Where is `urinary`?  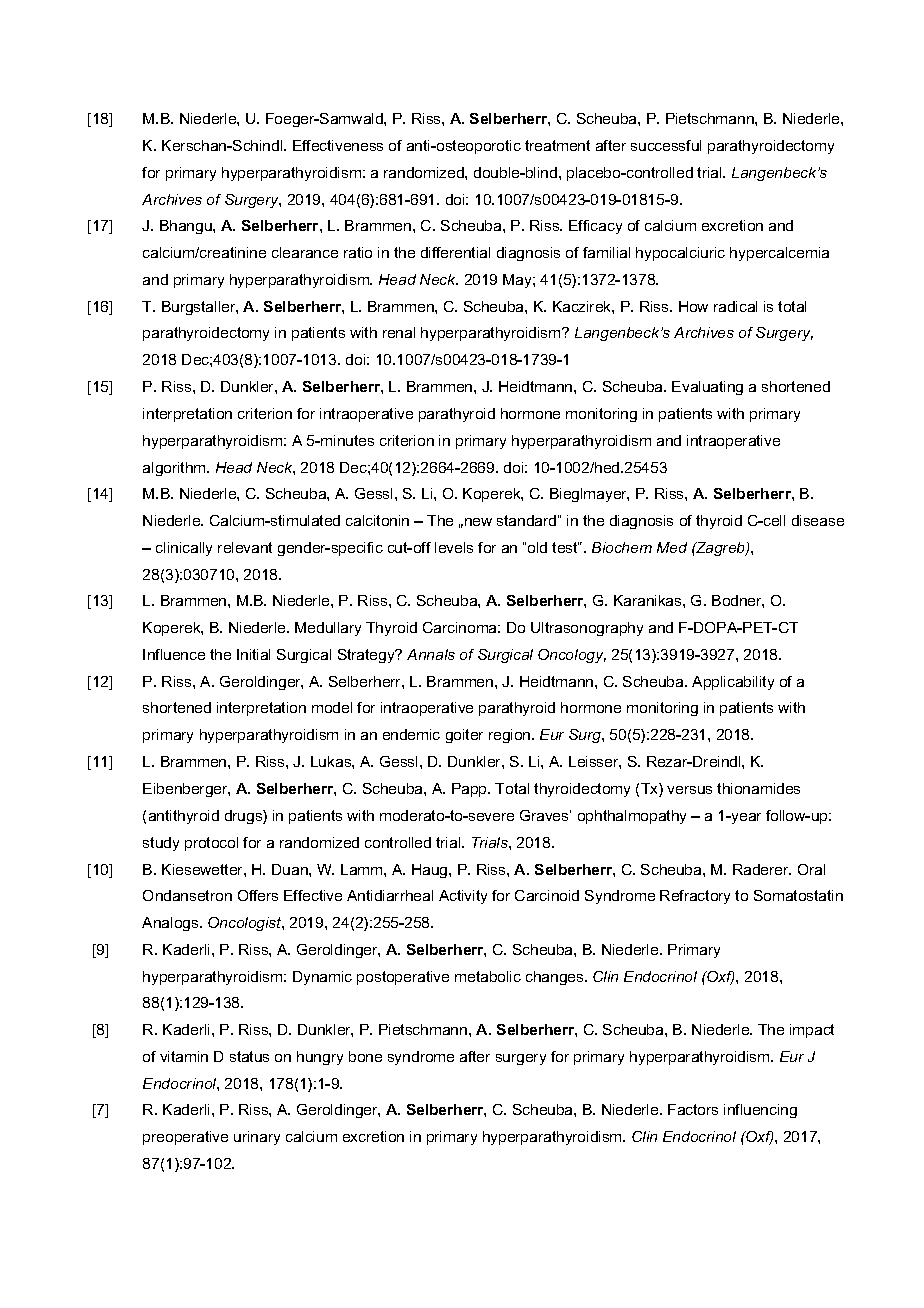 urinary is located at coordinates (257, 1138).
